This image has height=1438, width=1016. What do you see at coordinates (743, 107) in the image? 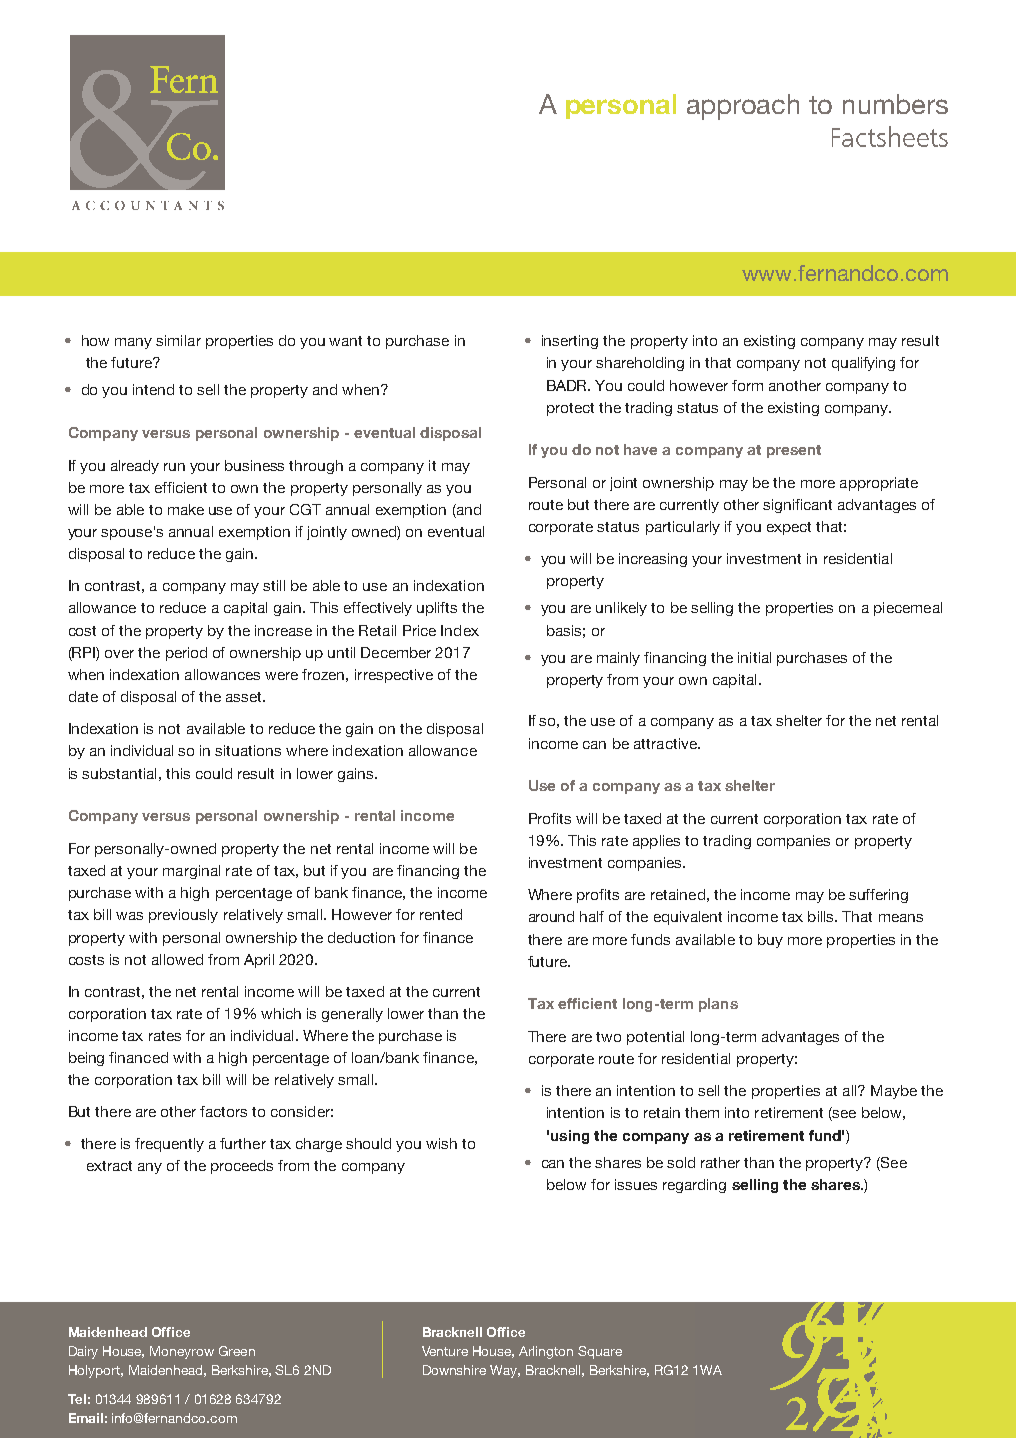
I see `approach` at bounding box center [743, 107].
